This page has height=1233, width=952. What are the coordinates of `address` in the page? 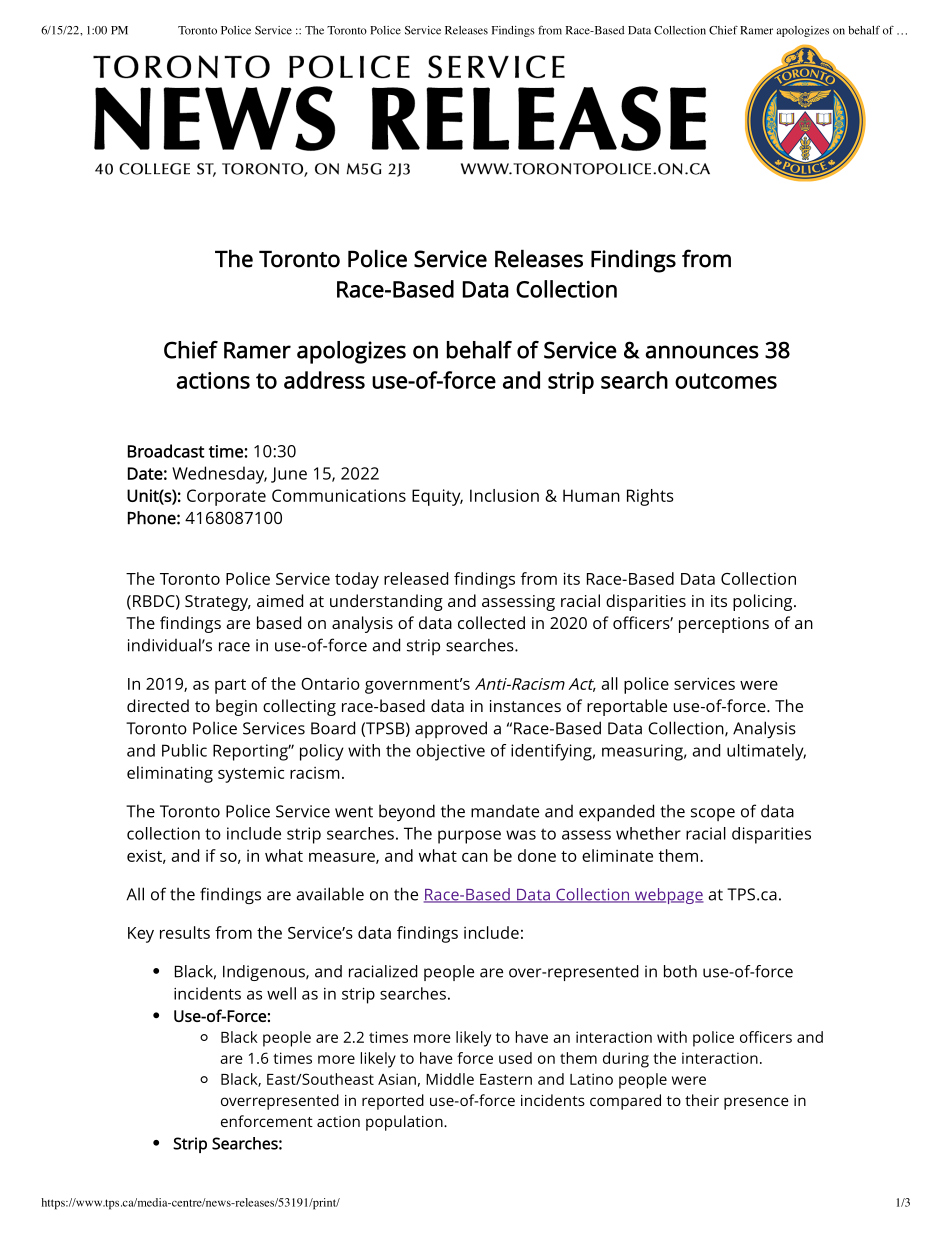 It's located at (324, 380).
